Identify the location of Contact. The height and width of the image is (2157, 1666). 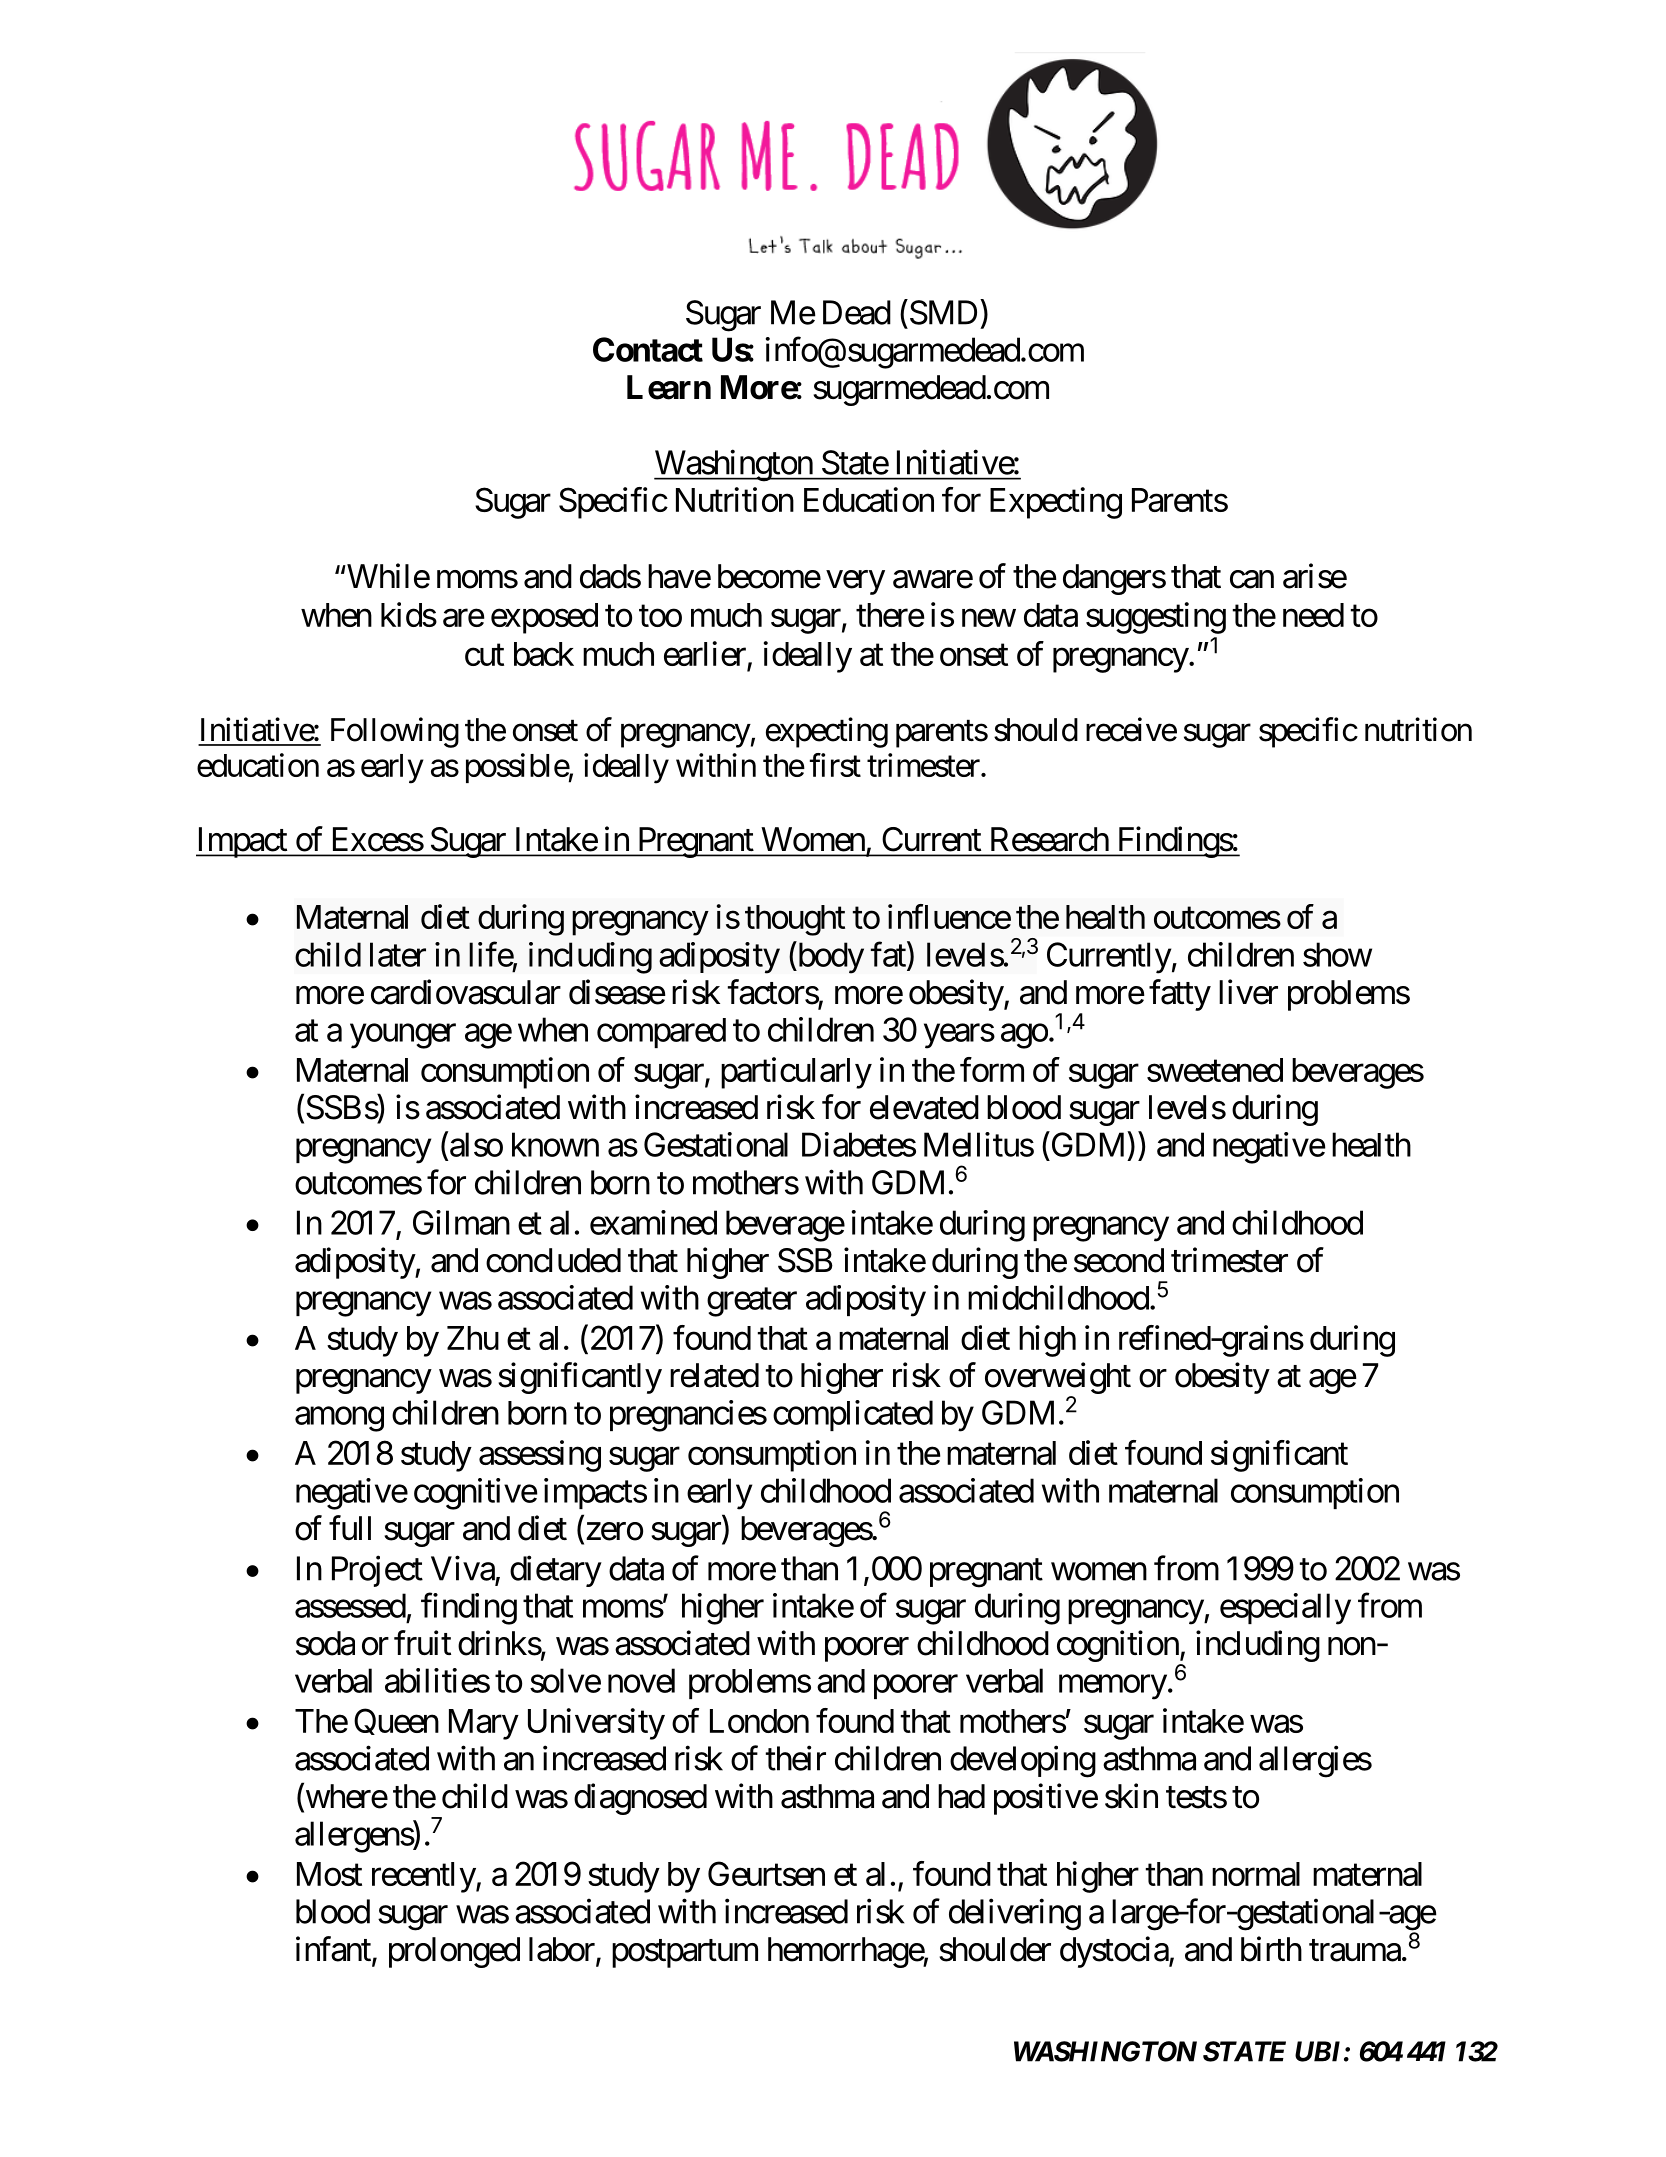
(648, 349).
